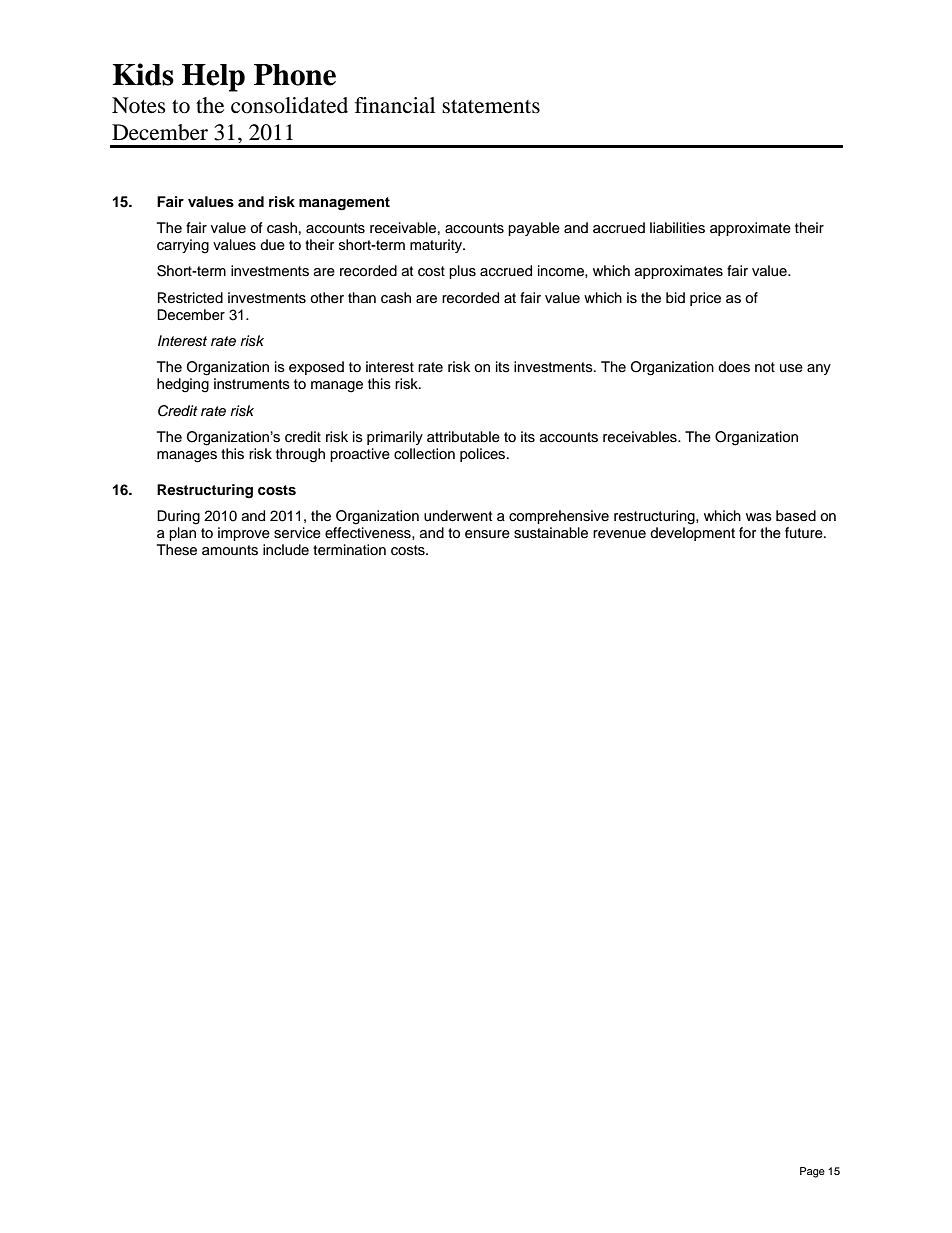  Describe the element at coordinates (487, 534) in the document. I see `ensure` at that location.
